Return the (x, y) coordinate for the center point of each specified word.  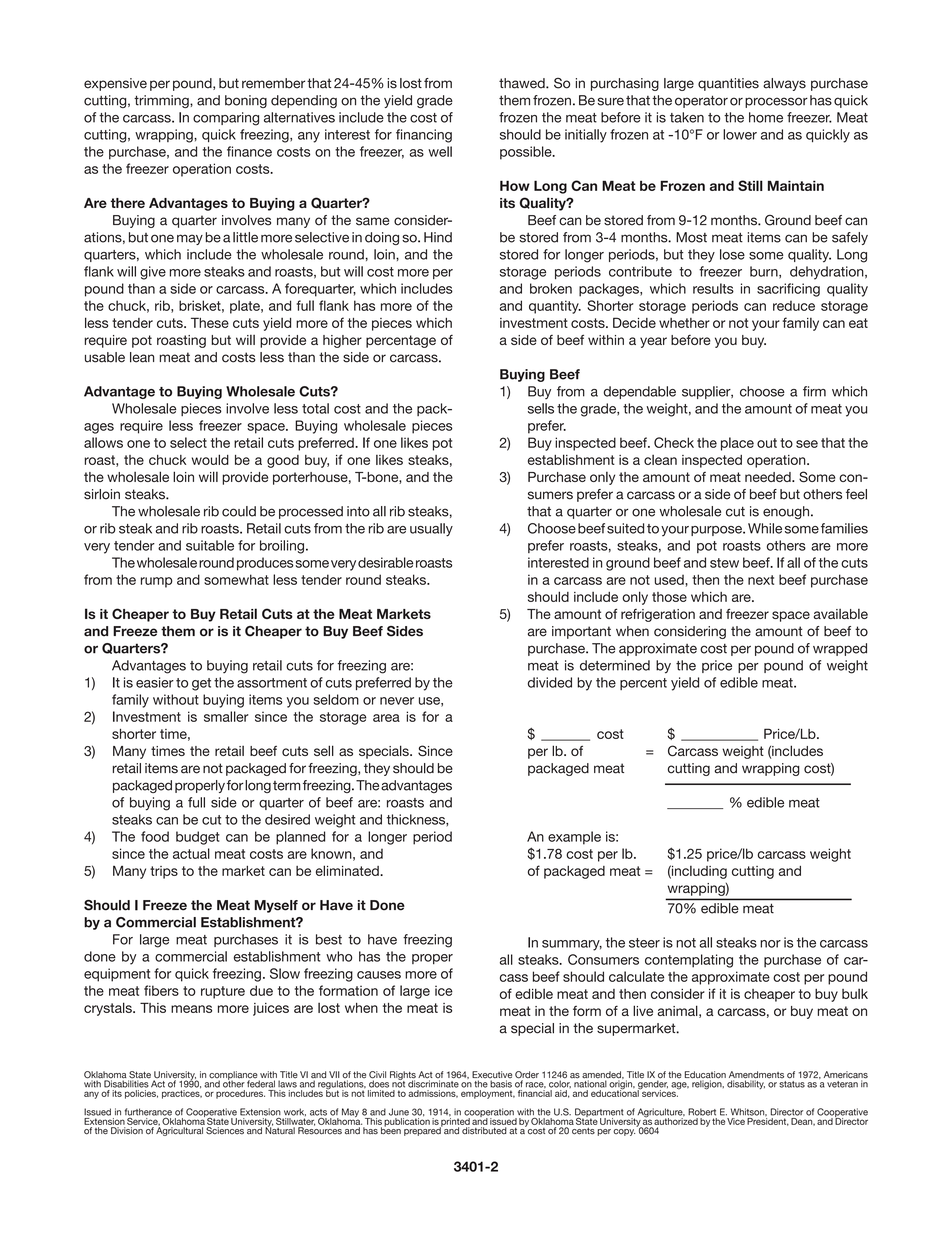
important (581, 632)
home (766, 117)
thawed (523, 83)
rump (157, 582)
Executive (492, 1076)
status (792, 1084)
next (761, 580)
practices (181, 1093)
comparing (226, 119)
